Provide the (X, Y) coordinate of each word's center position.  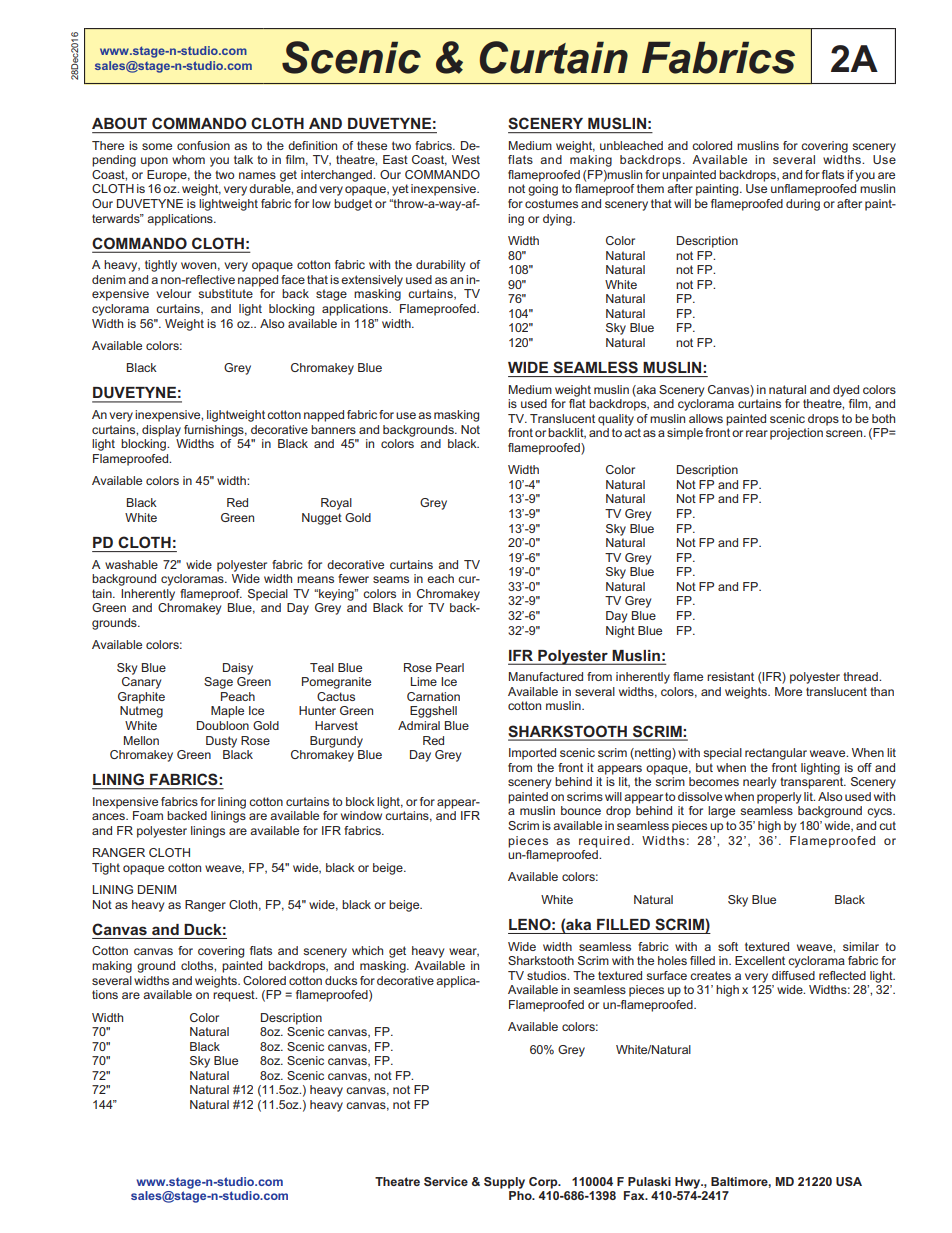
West (466, 159)
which (367, 950)
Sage (218, 683)
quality (616, 420)
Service (446, 1181)
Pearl (450, 667)
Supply (504, 1183)
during (803, 205)
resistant (730, 676)
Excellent (760, 960)
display (161, 431)
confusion (203, 145)
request (235, 996)
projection (796, 434)
